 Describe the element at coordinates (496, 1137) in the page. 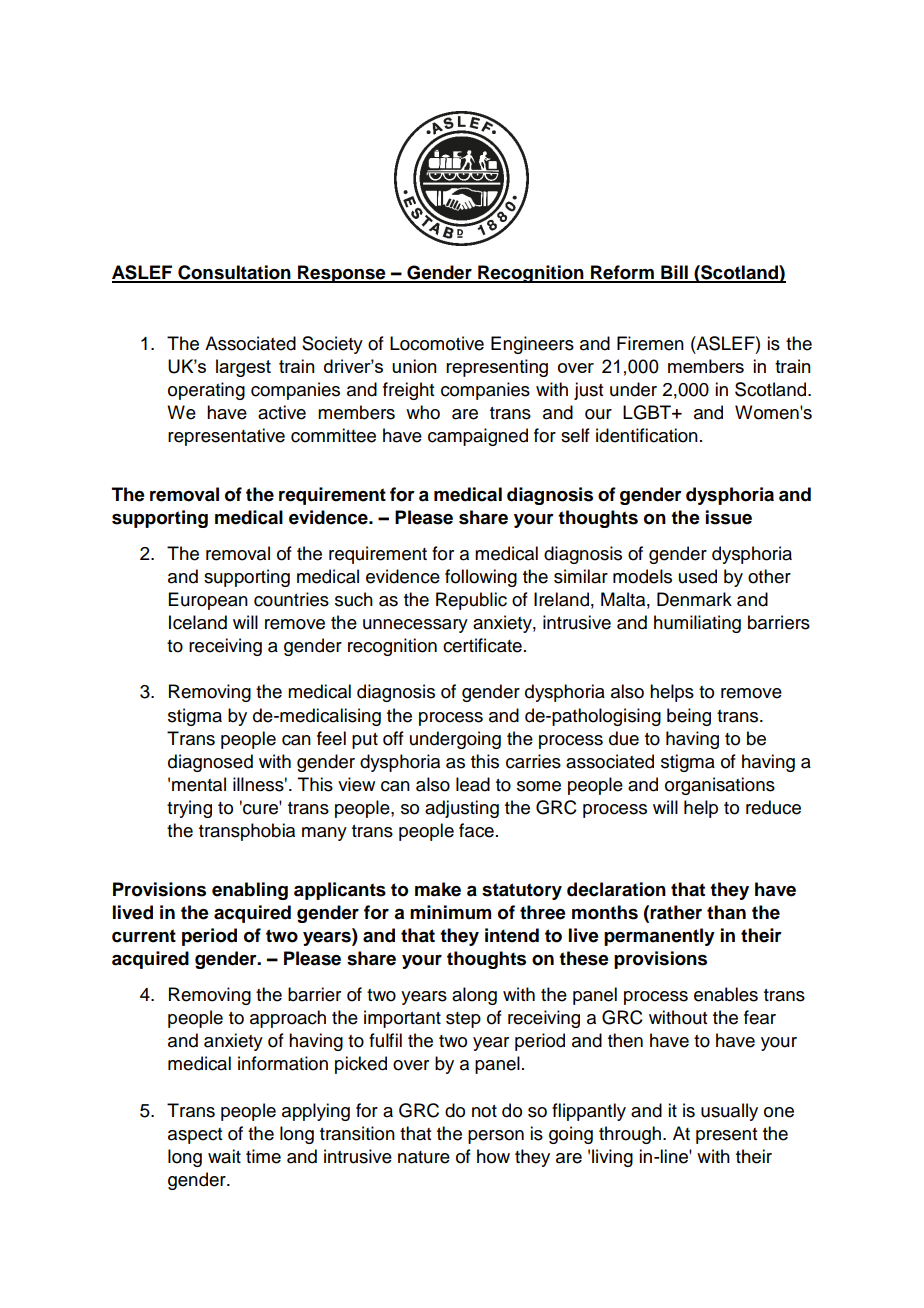

I see `person` at that location.
